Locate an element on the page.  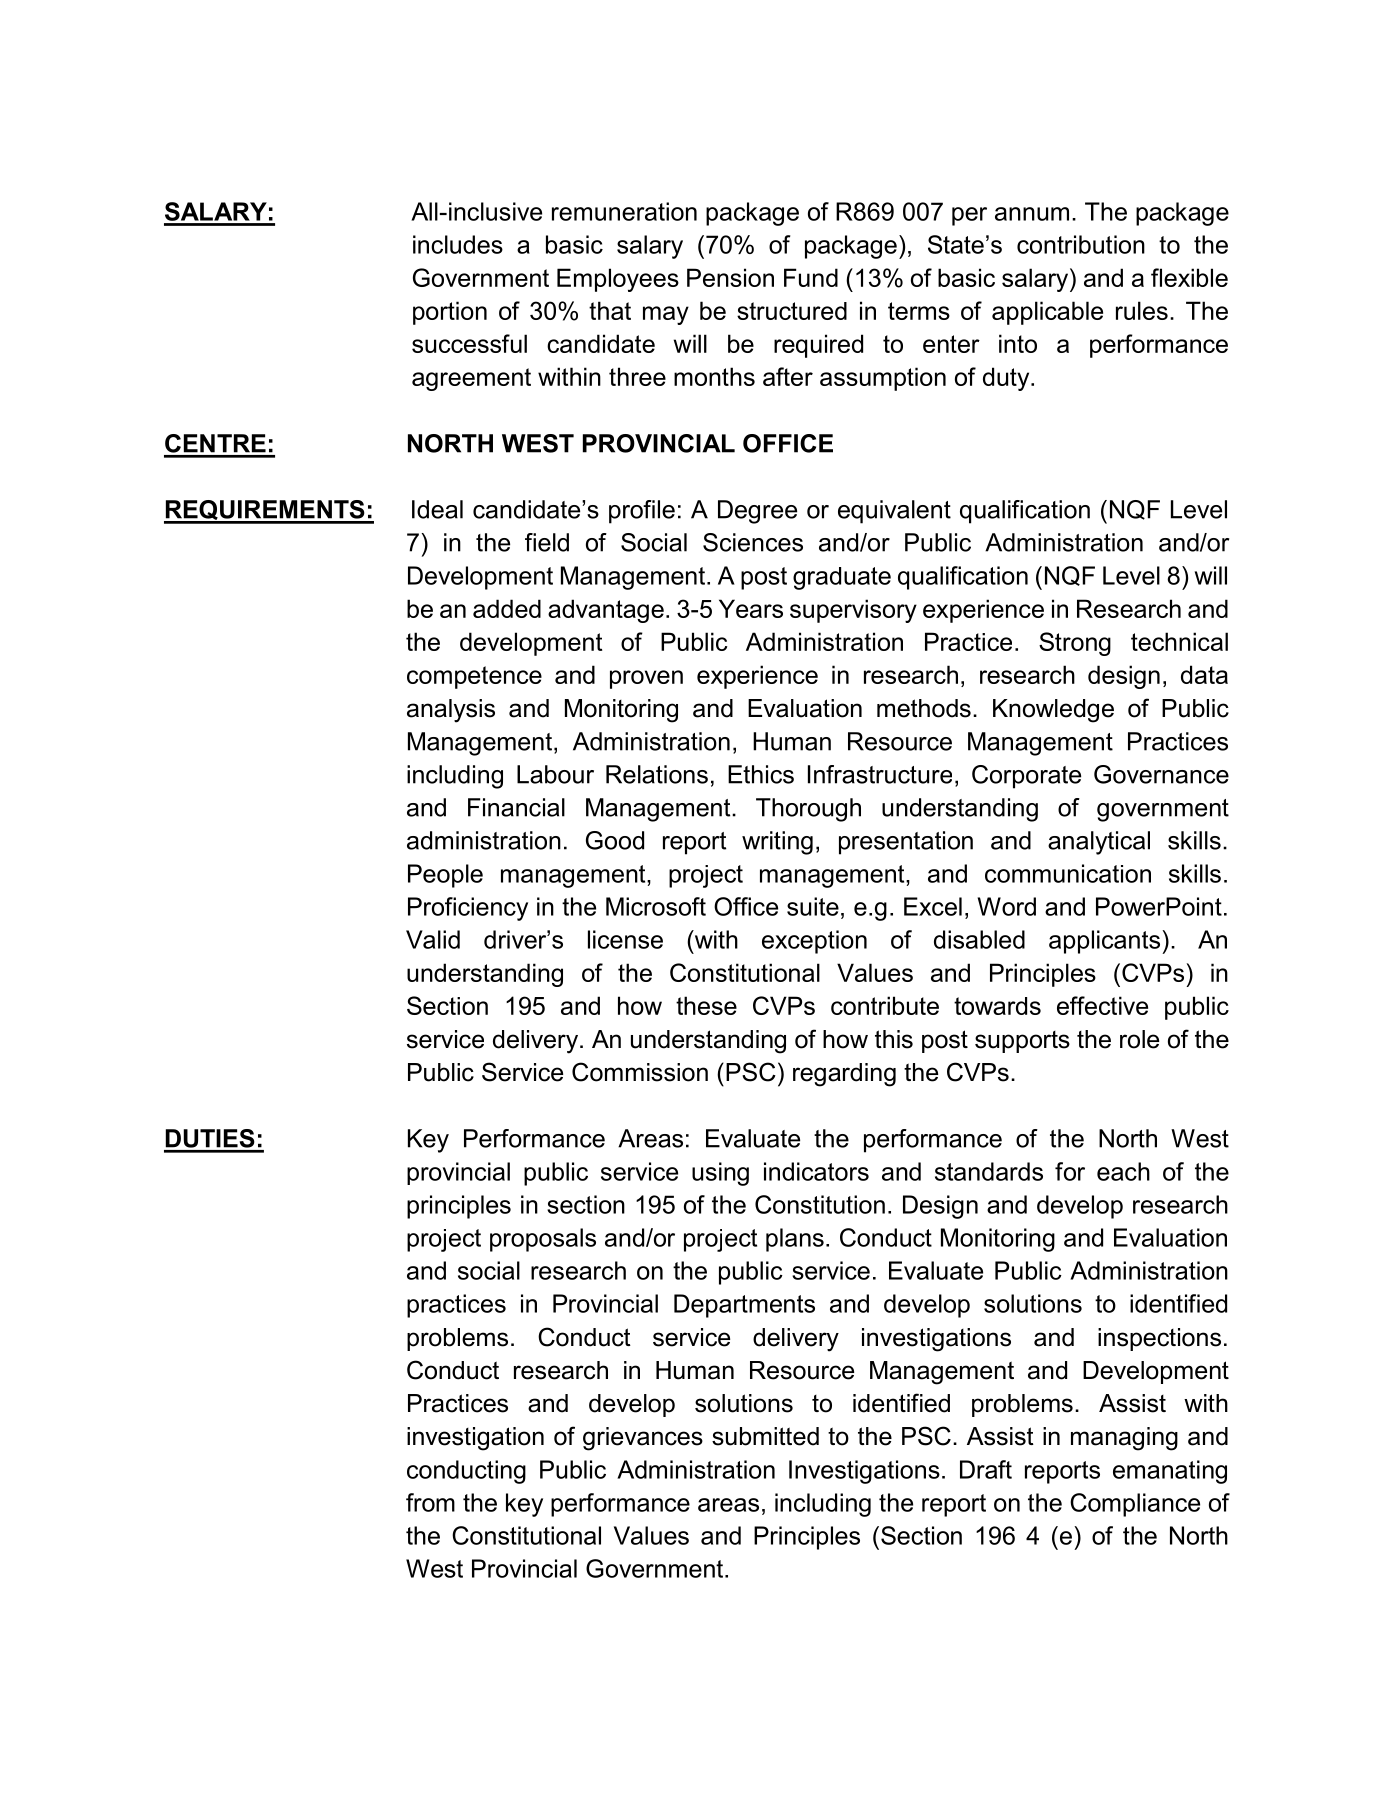
Valid is located at coordinates (433, 939).
